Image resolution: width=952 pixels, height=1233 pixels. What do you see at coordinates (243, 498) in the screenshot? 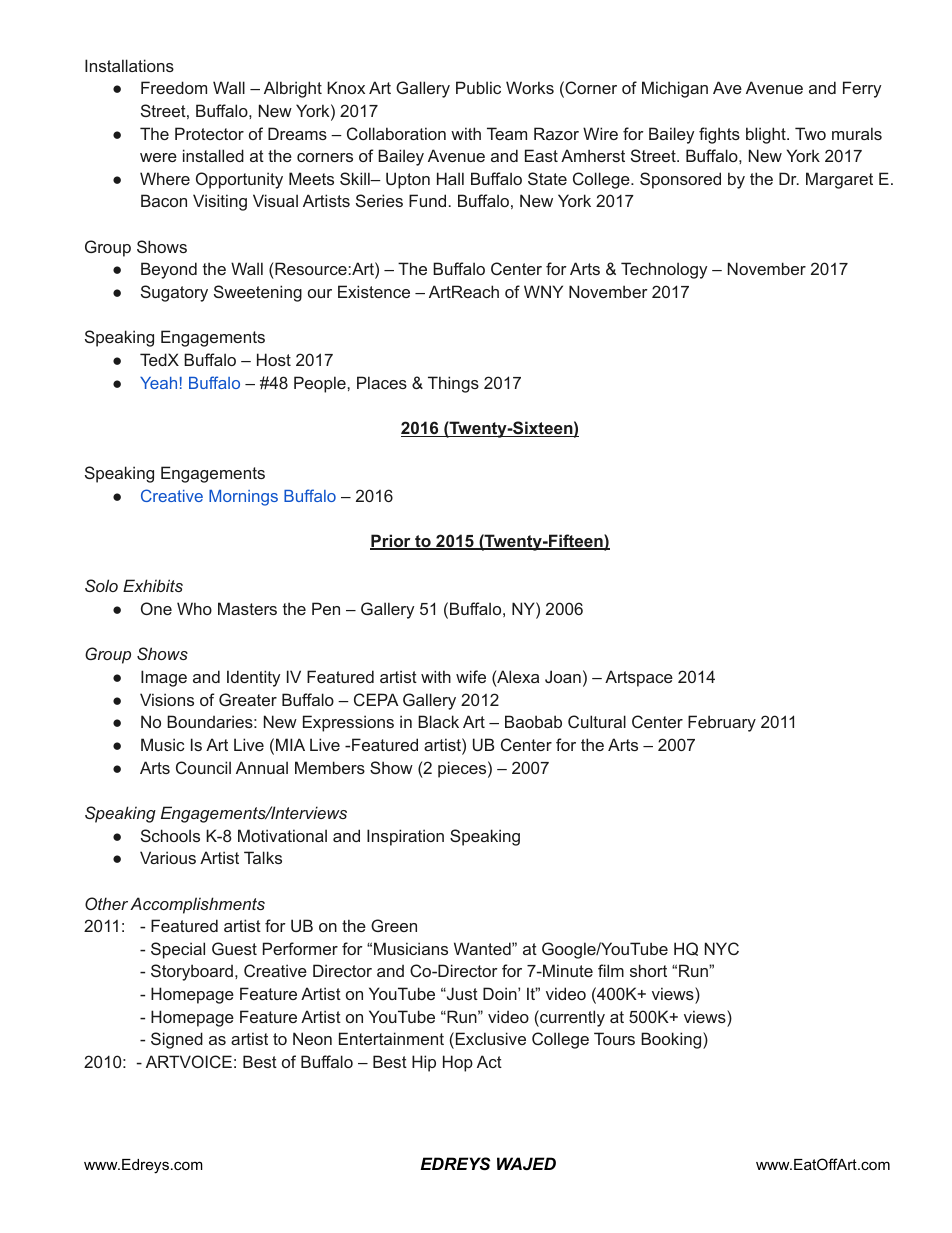
I see `Mornings` at bounding box center [243, 498].
